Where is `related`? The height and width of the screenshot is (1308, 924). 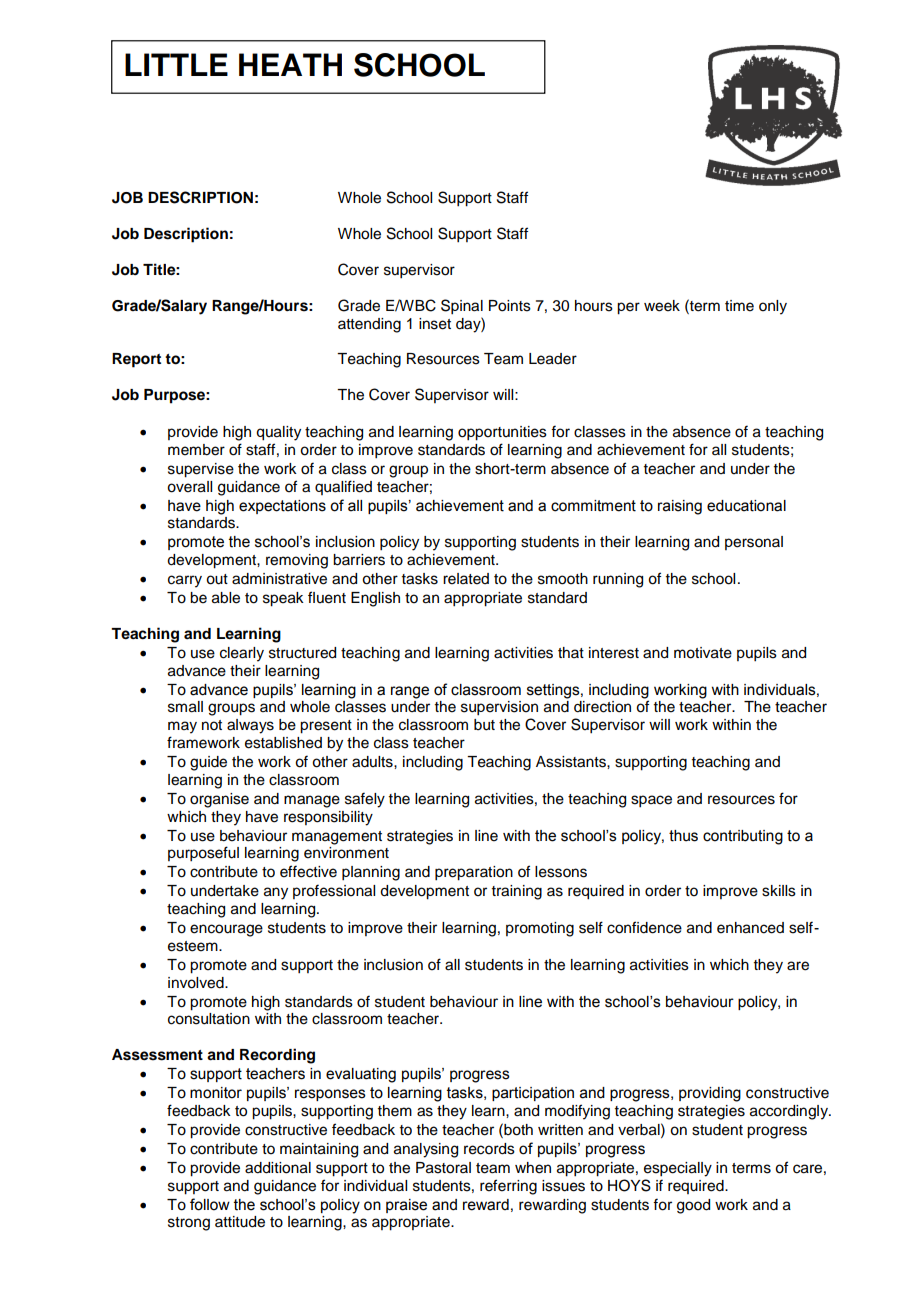
related is located at coordinates (466, 579).
